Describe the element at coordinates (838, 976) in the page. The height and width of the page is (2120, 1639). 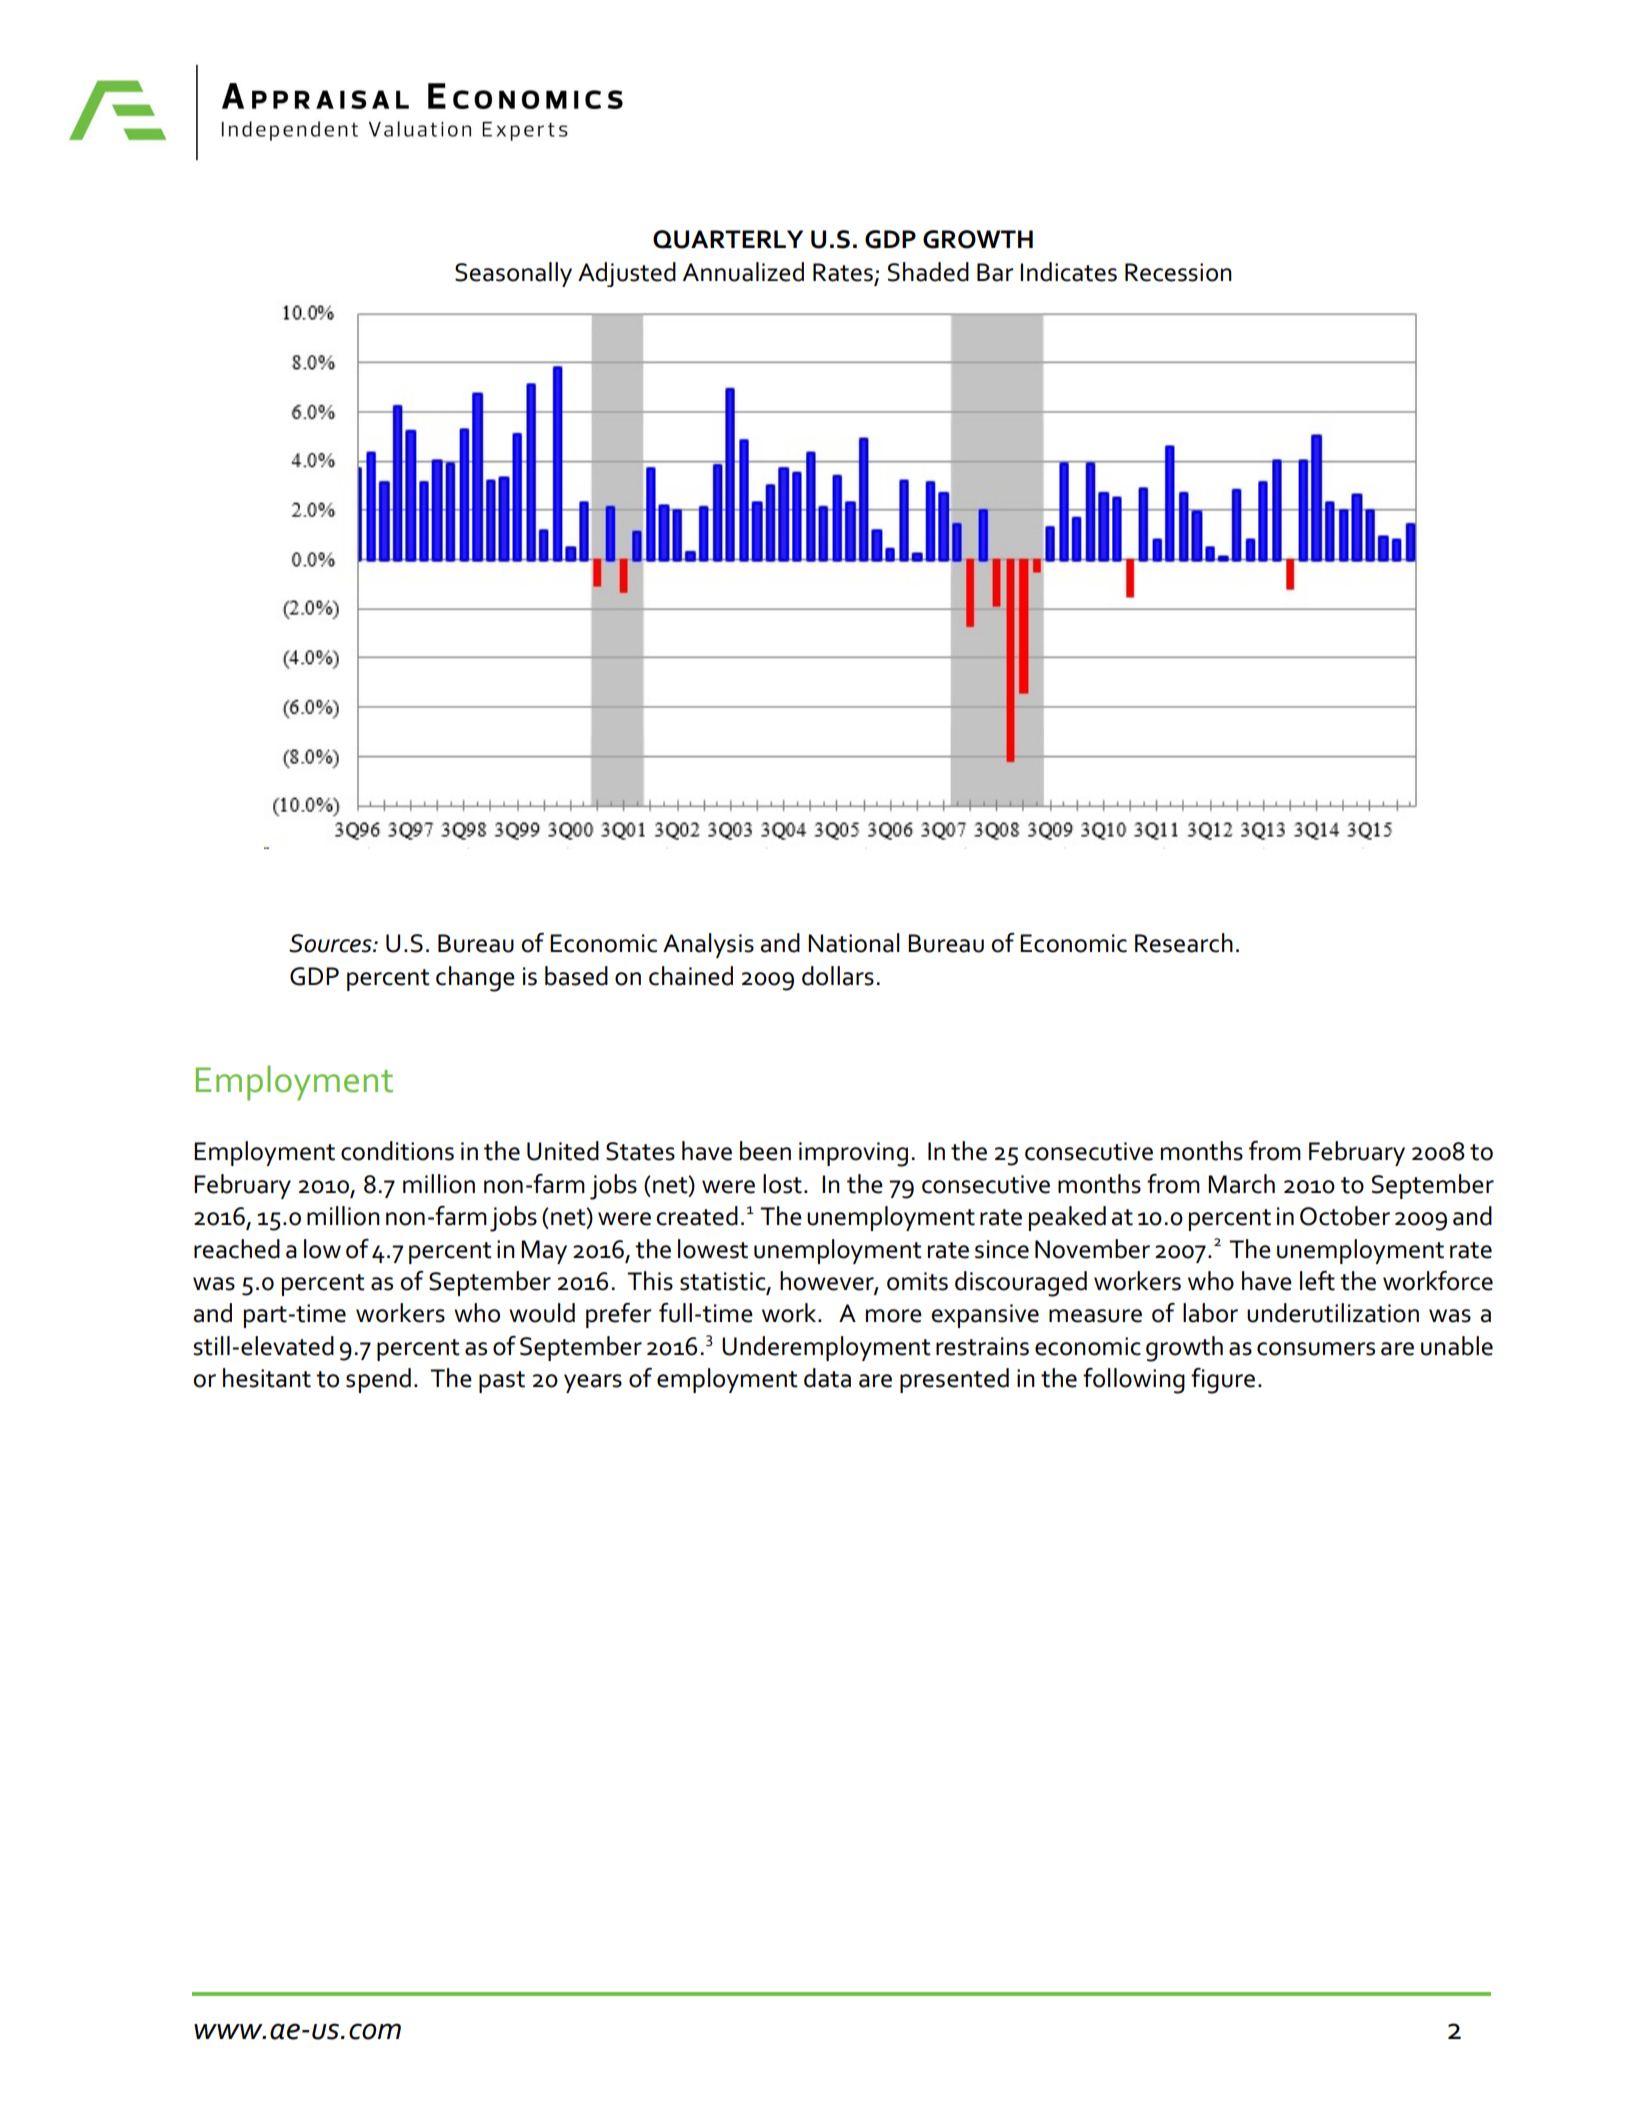
I see `dollars` at that location.
